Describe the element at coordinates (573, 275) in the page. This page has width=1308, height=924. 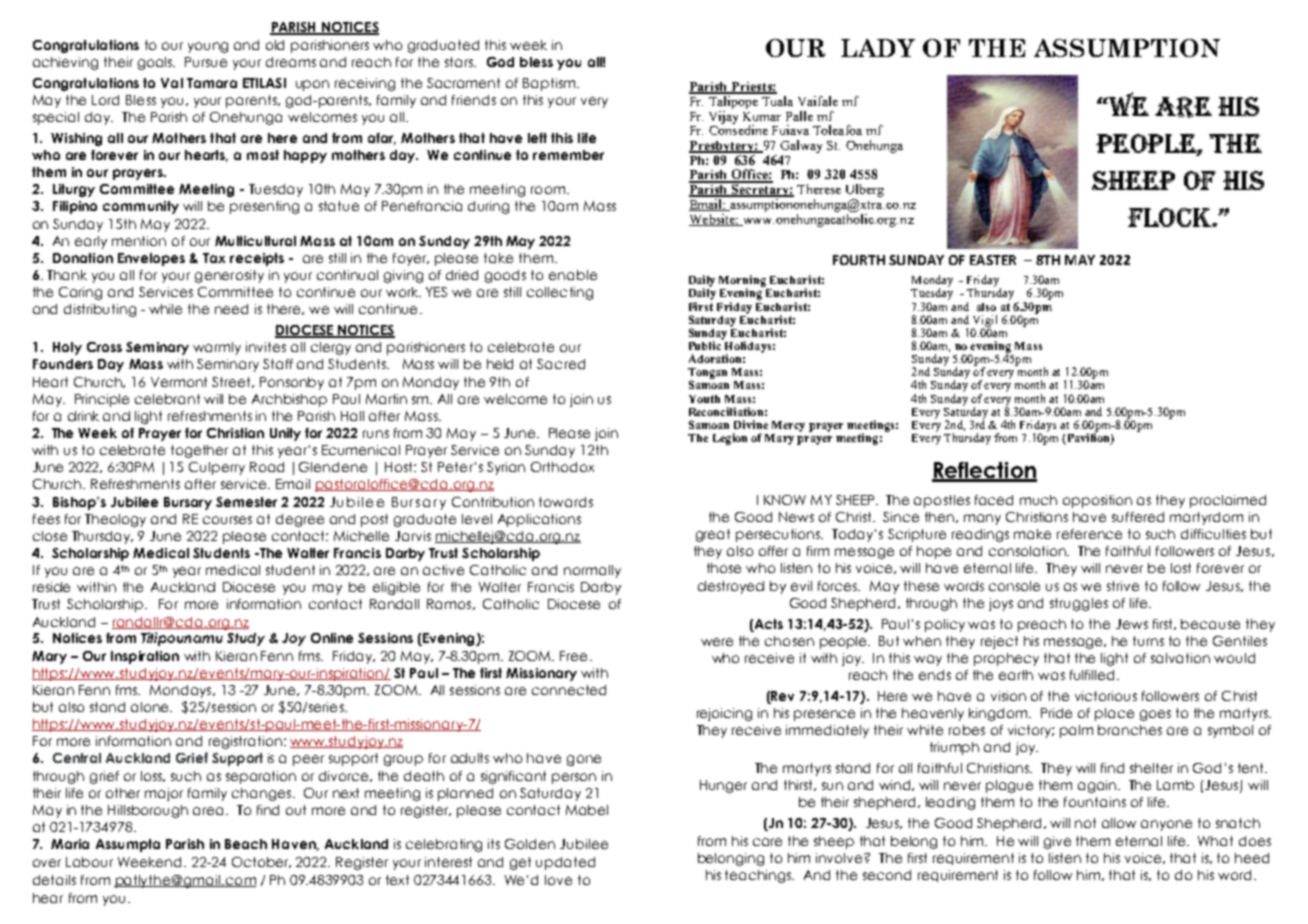
I see `enable` at that location.
